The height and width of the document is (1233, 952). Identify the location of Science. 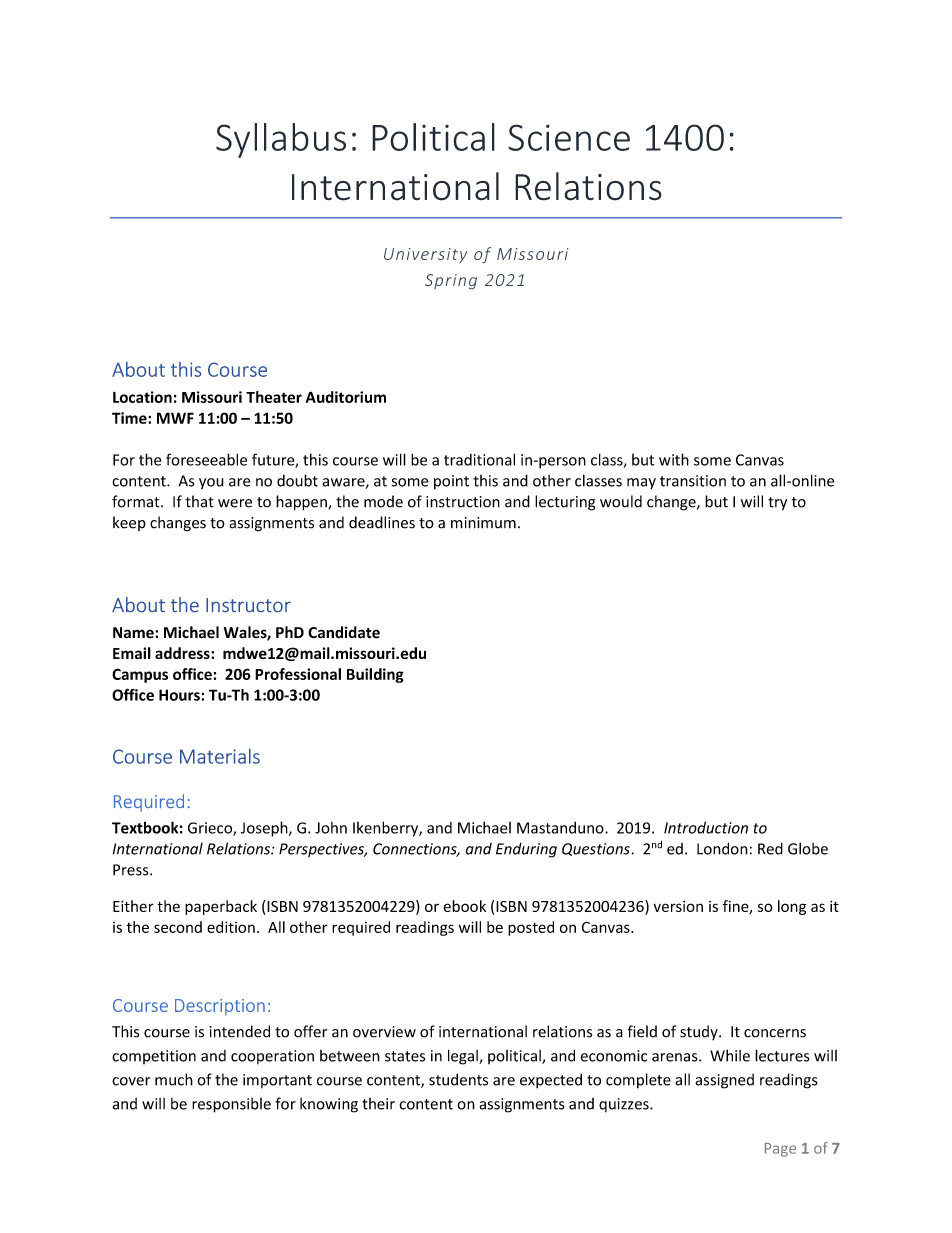
(569, 137).
